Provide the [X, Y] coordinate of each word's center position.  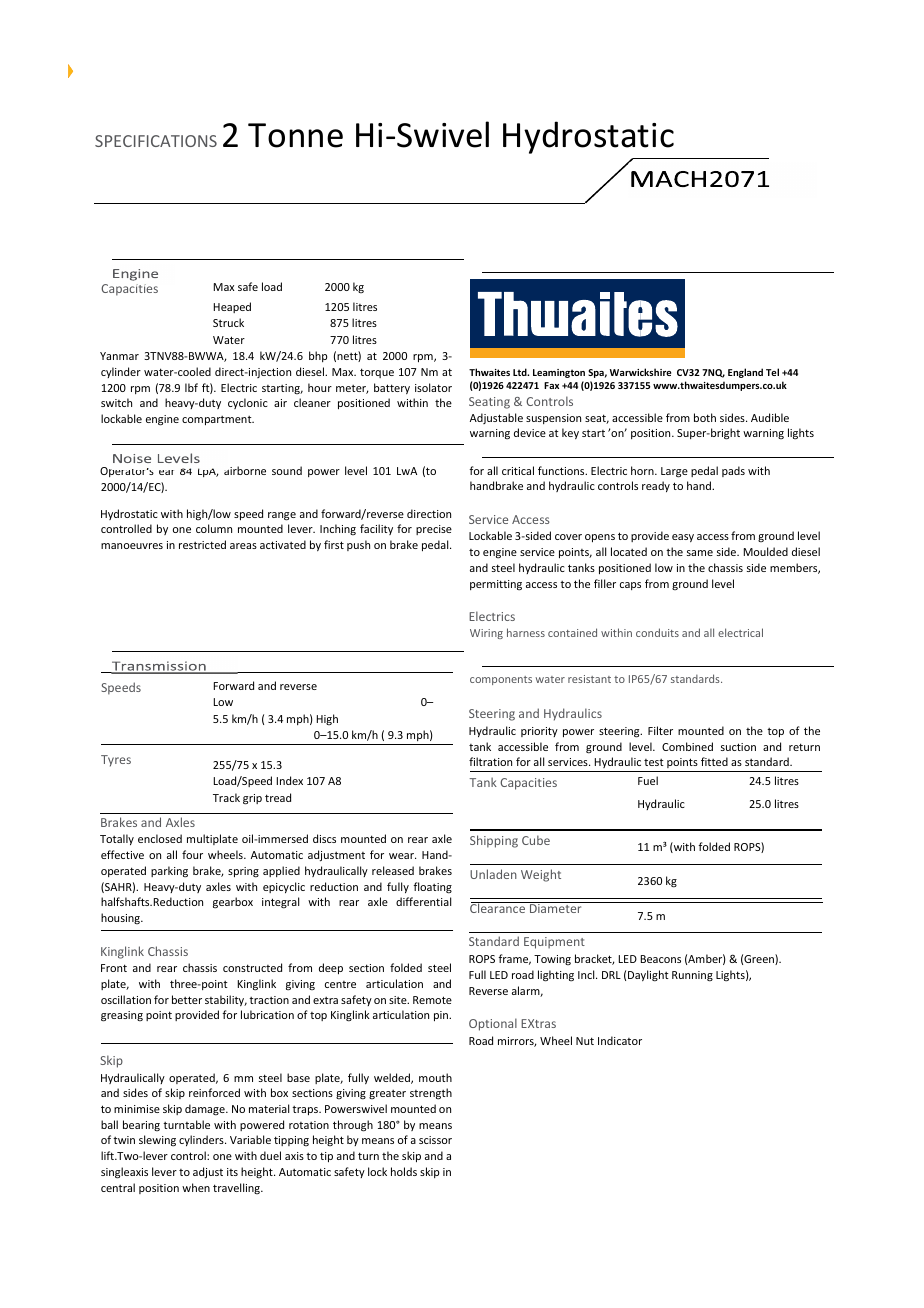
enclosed [160, 838]
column [214, 528]
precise [434, 530]
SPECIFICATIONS [156, 141]
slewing [157, 1141]
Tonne [295, 135]
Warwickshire [640, 372]
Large [674, 472]
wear [402, 856]
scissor [435, 1140]
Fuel [648, 780]
